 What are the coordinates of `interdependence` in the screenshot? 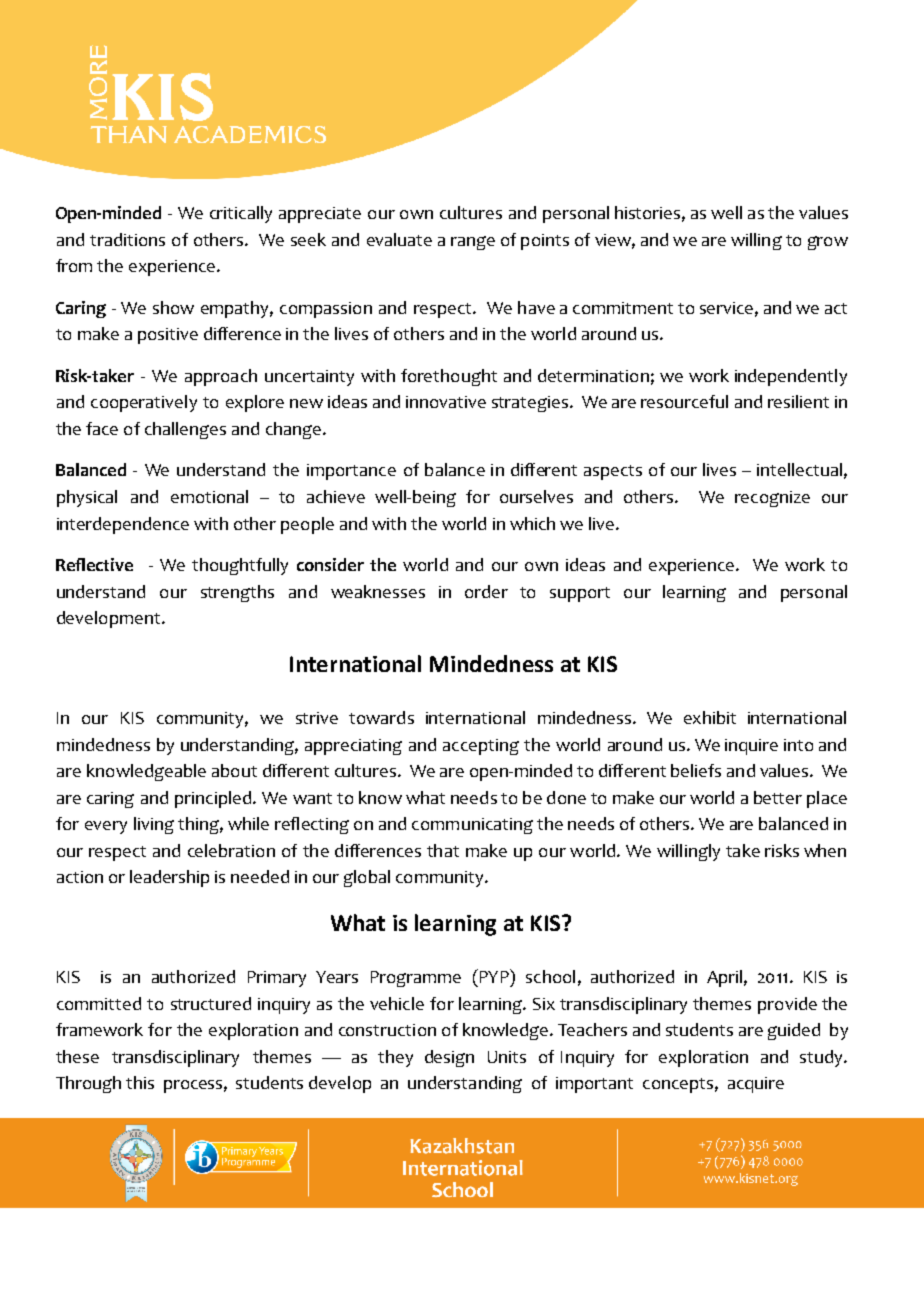 It's located at (123, 525).
